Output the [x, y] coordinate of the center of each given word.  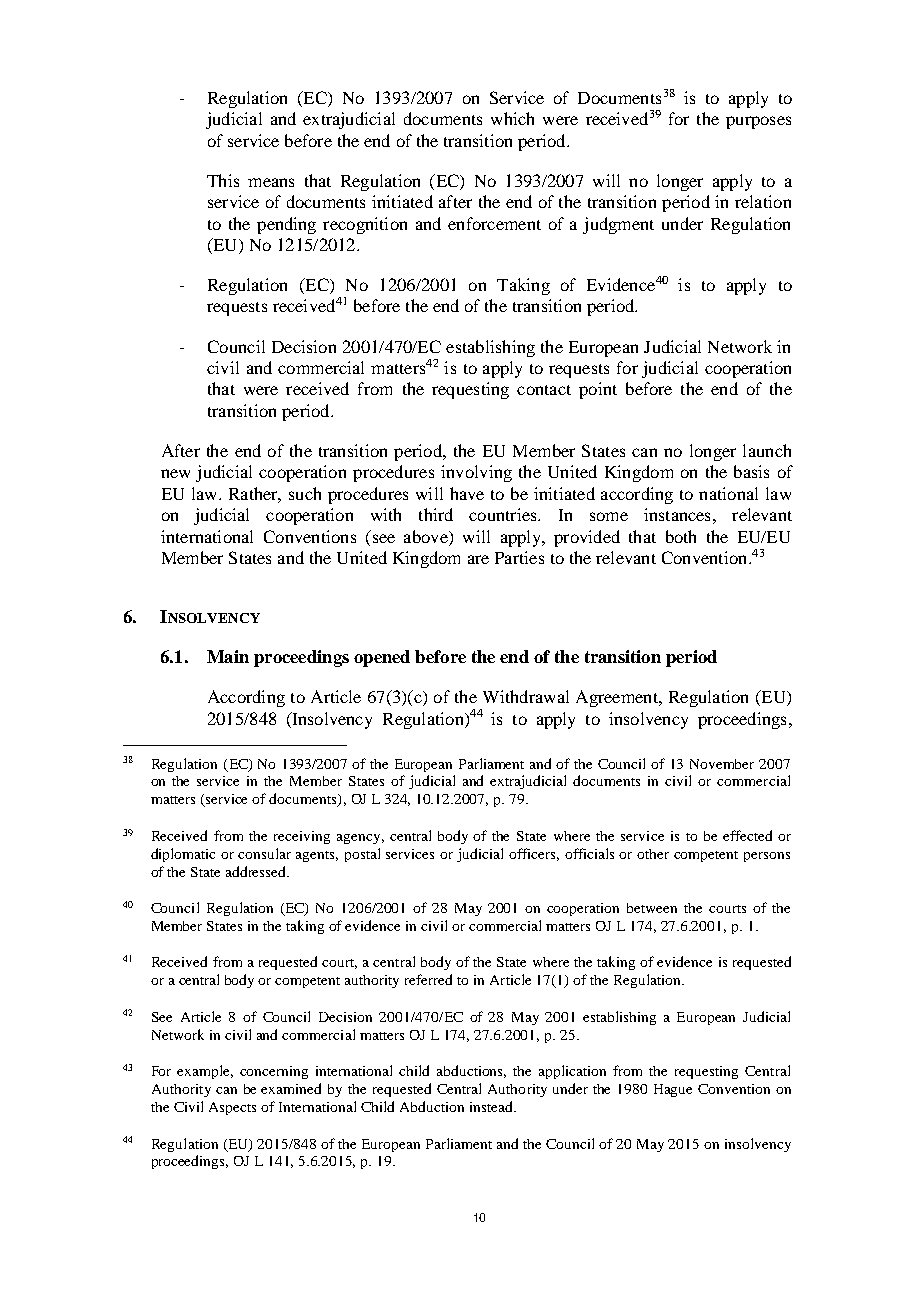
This [223, 180]
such [305, 493]
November [722, 764]
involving [476, 473]
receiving [302, 837]
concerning [274, 1072]
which [512, 118]
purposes [758, 122]
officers [534, 854]
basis [751, 471]
